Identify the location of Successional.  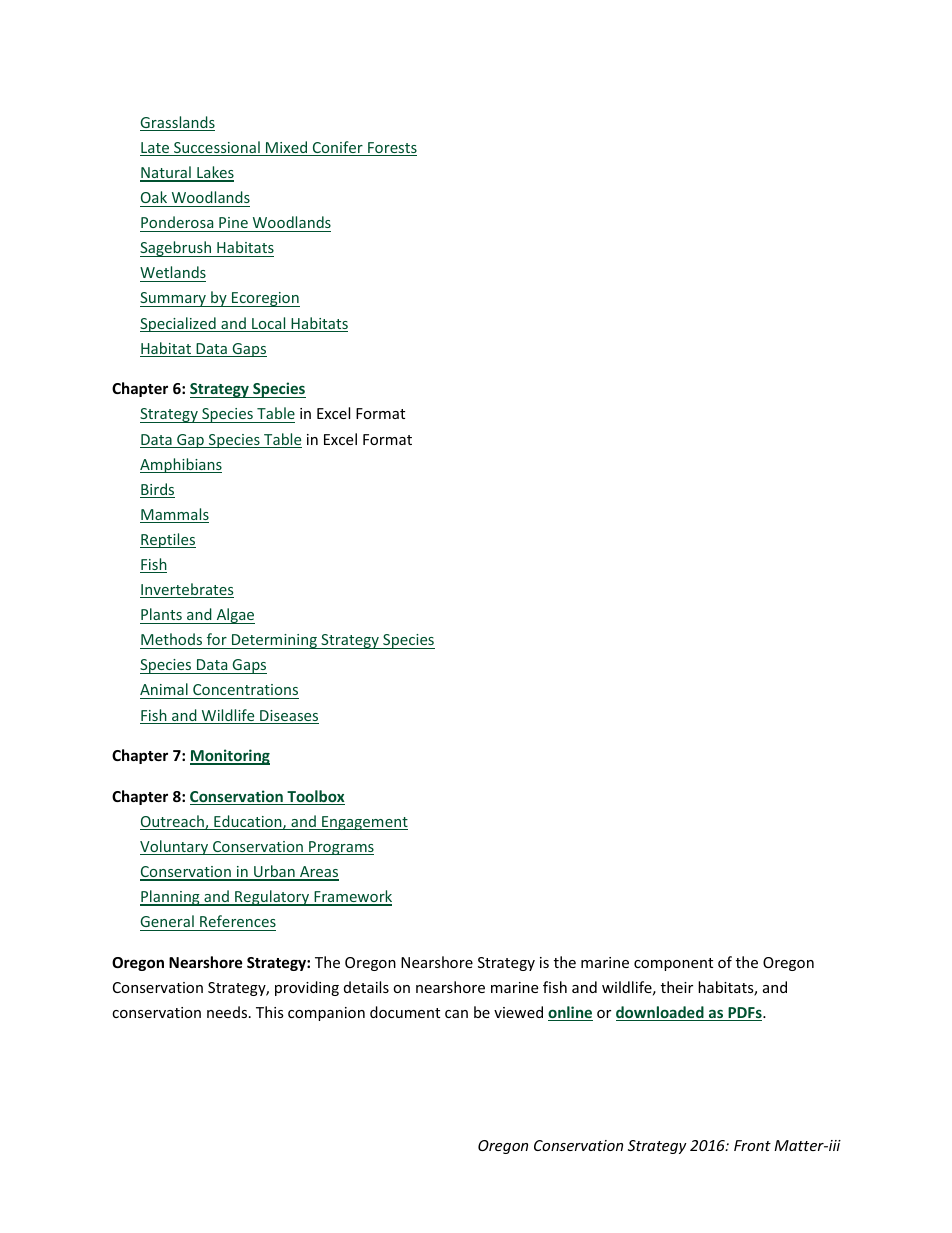
(217, 148).
